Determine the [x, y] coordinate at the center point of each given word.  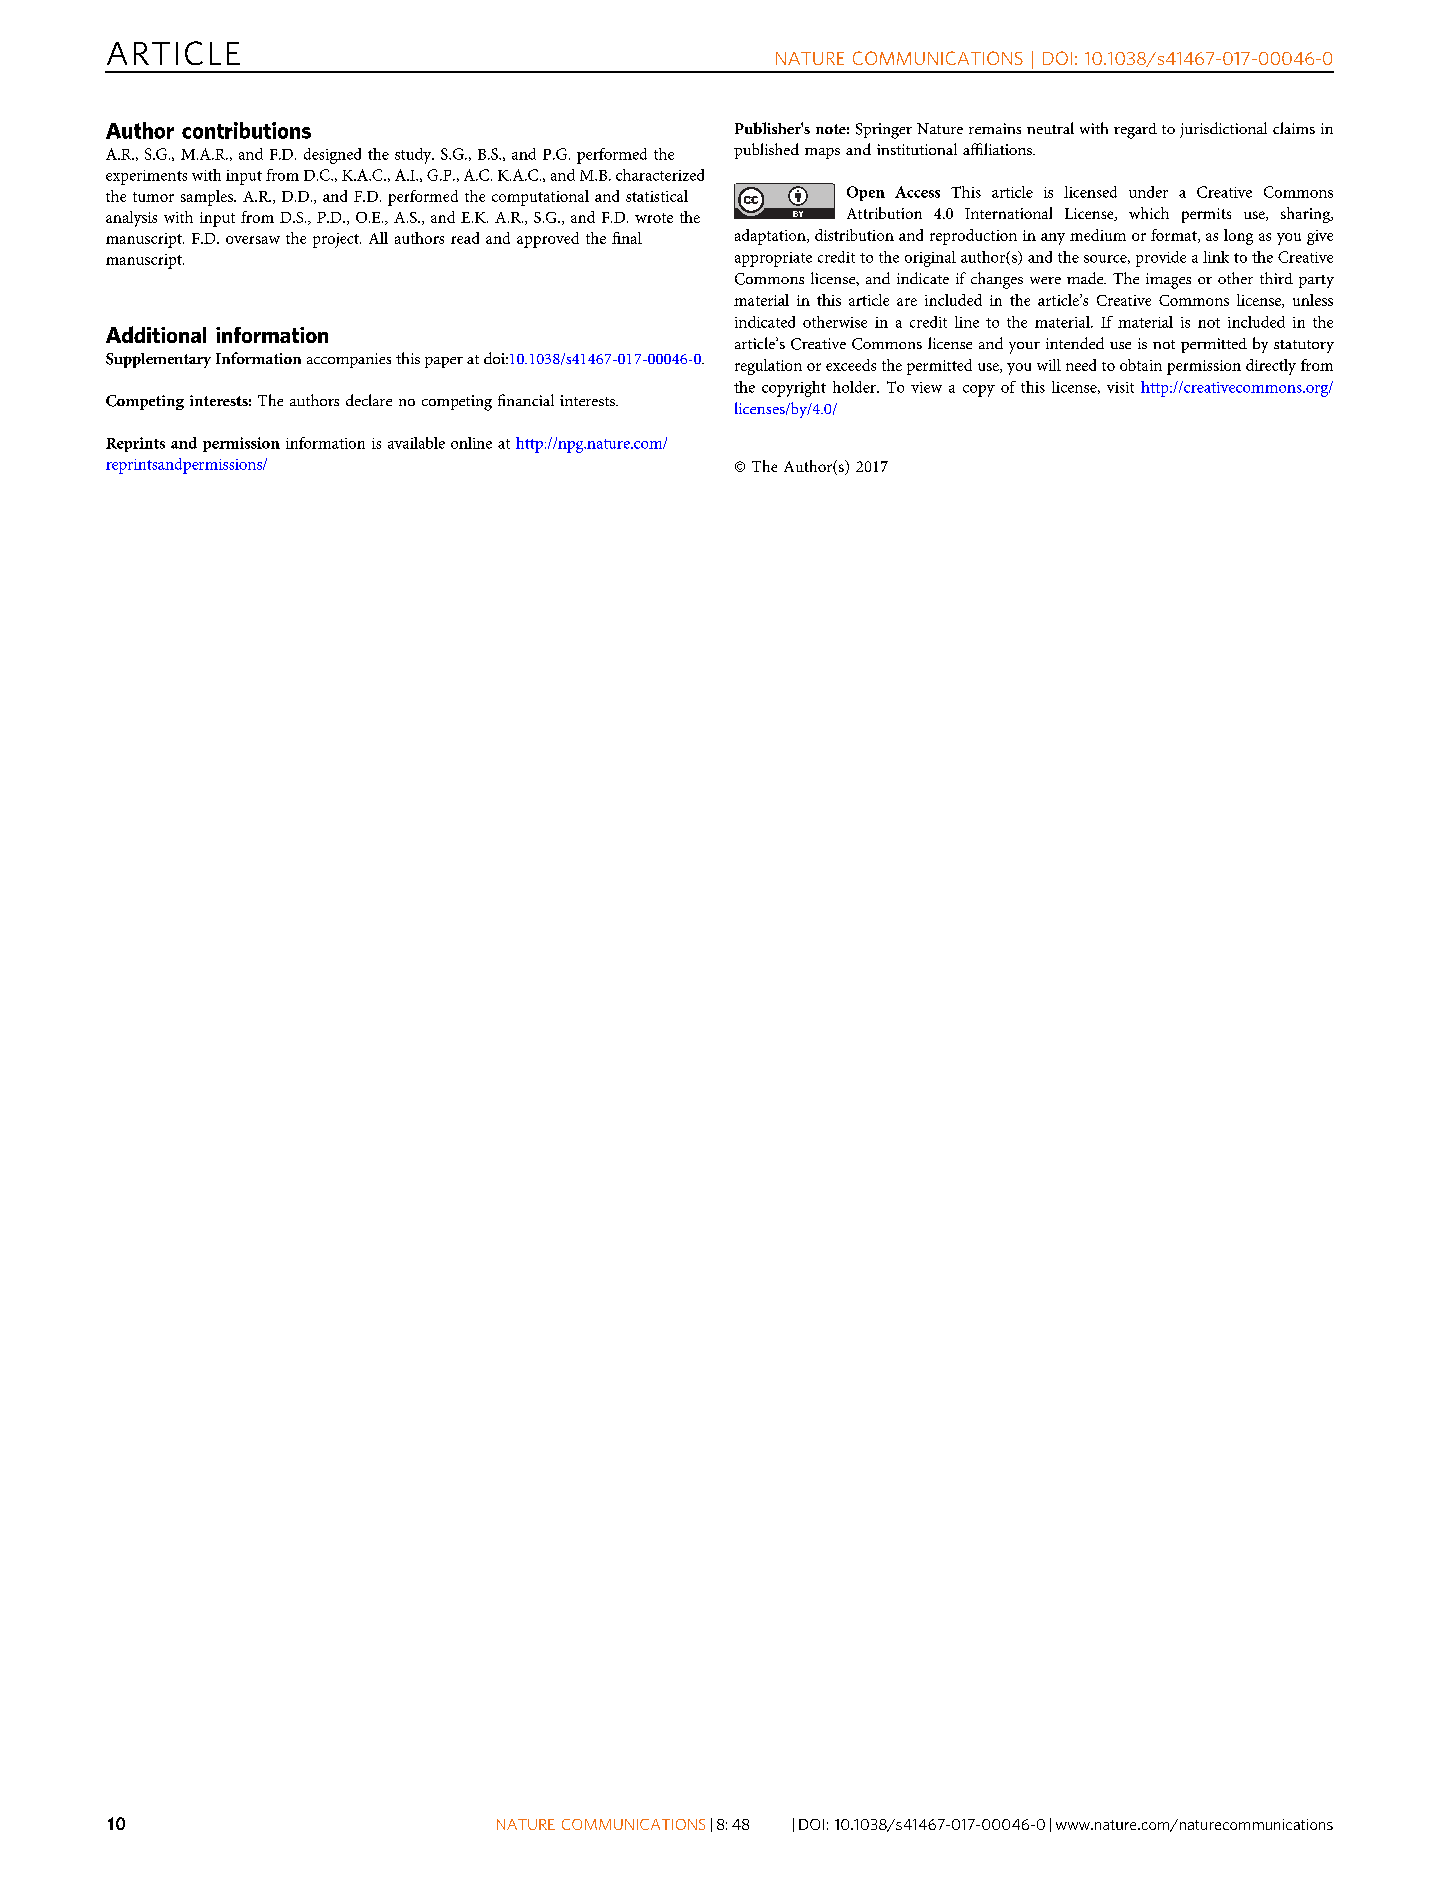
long [1238, 237]
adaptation [771, 237]
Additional [156, 334]
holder [855, 387]
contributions [246, 130]
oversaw [253, 240]
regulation [768, 367]
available [416, 443]
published [766, 151]
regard [1135, 131]
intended [1075, 343]
